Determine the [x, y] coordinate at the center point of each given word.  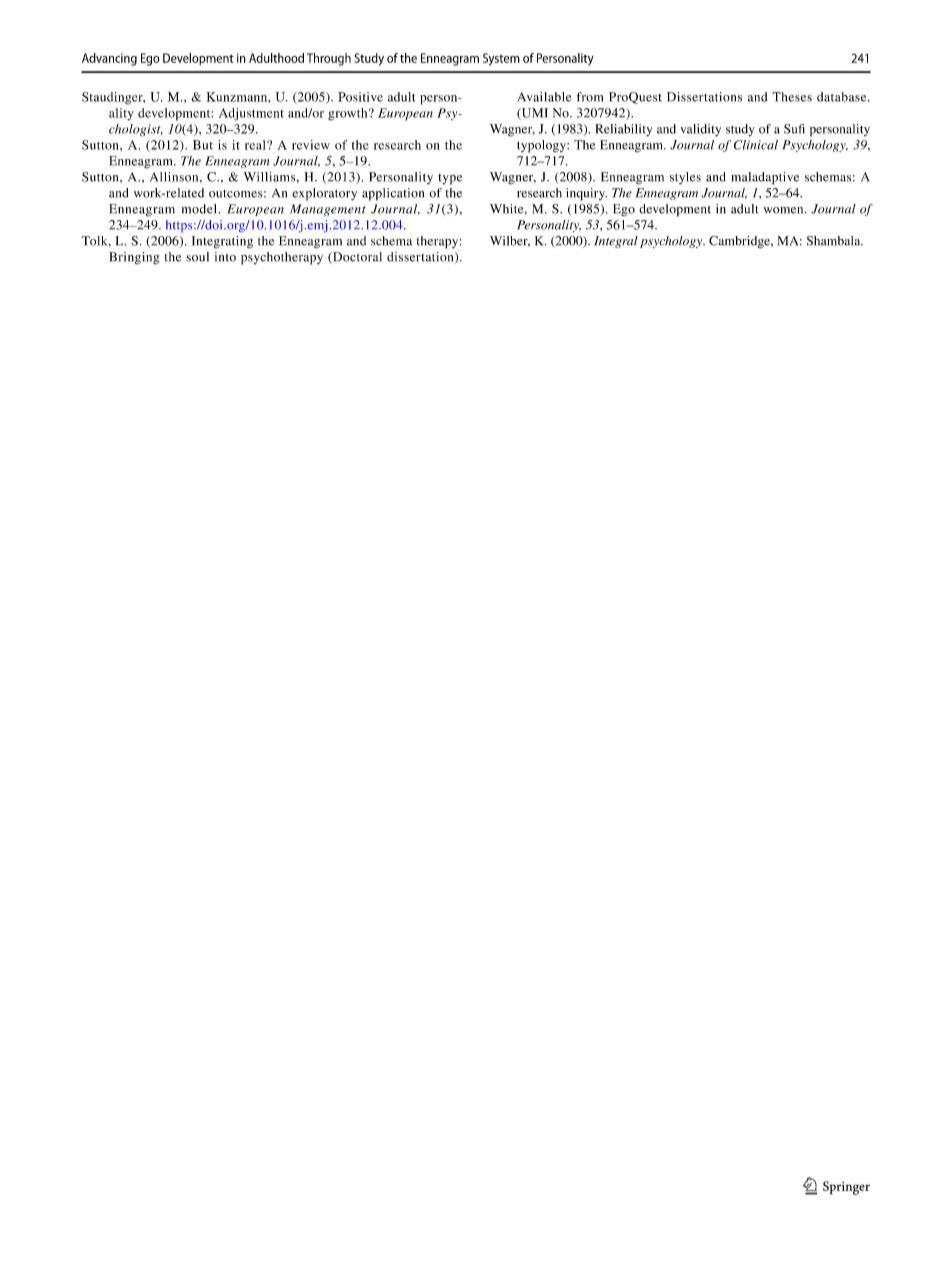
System [501, 59]
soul [197, 257]
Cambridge [740, 242]
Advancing [109, 59]
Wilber [510, 241]
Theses [792, 97]
